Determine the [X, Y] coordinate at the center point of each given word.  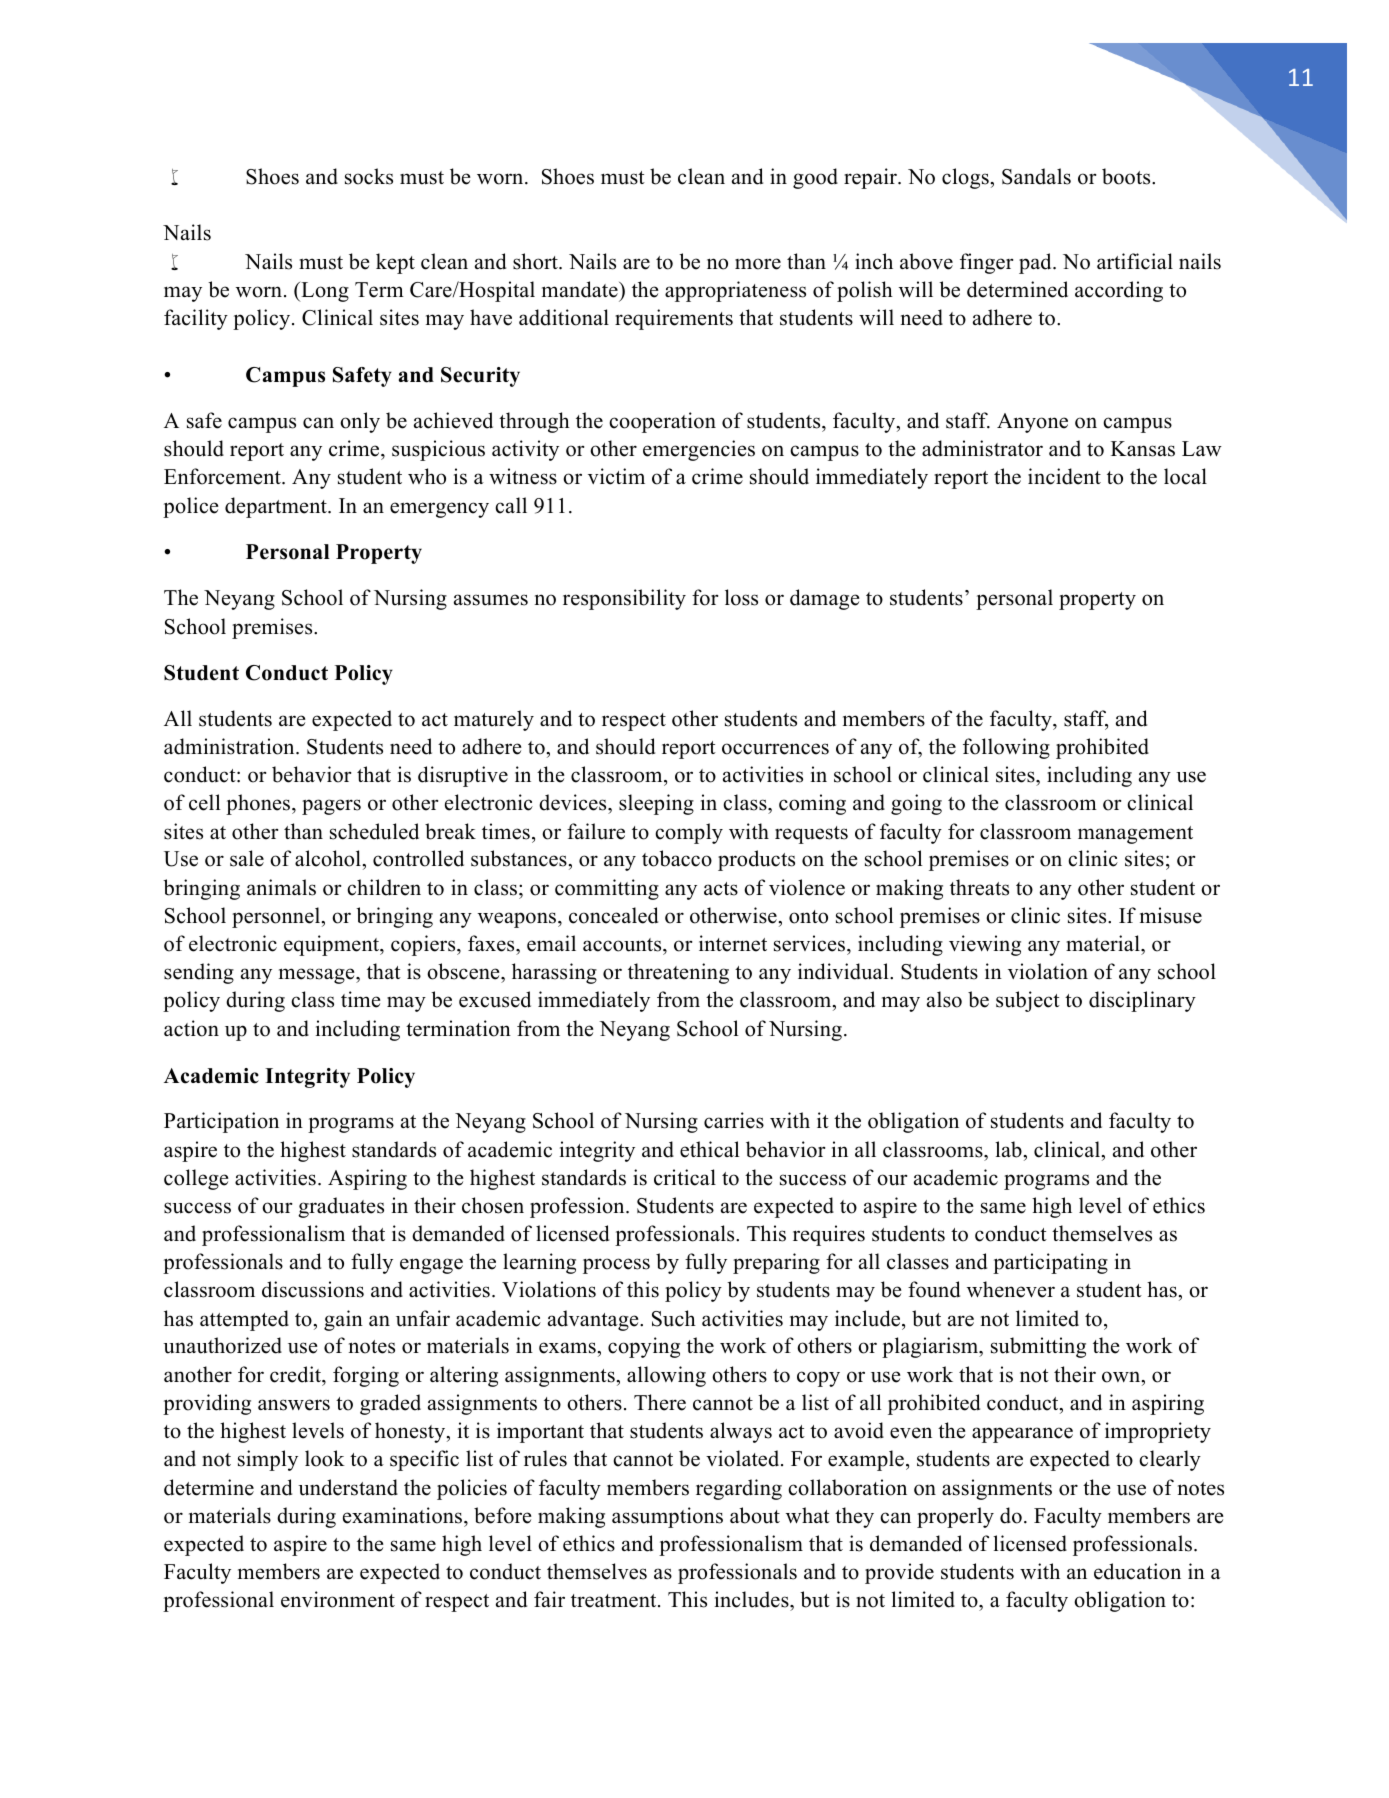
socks [369, 176]
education [1137, 1571]
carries [734, 1120]
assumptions [667, 1517]
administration [230, 746]
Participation [221, 1122]
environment [338, 1599]
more [758, 264]
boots [1127, 176]
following [1006, 748]
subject [1028, 1001]
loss [741, 597]
